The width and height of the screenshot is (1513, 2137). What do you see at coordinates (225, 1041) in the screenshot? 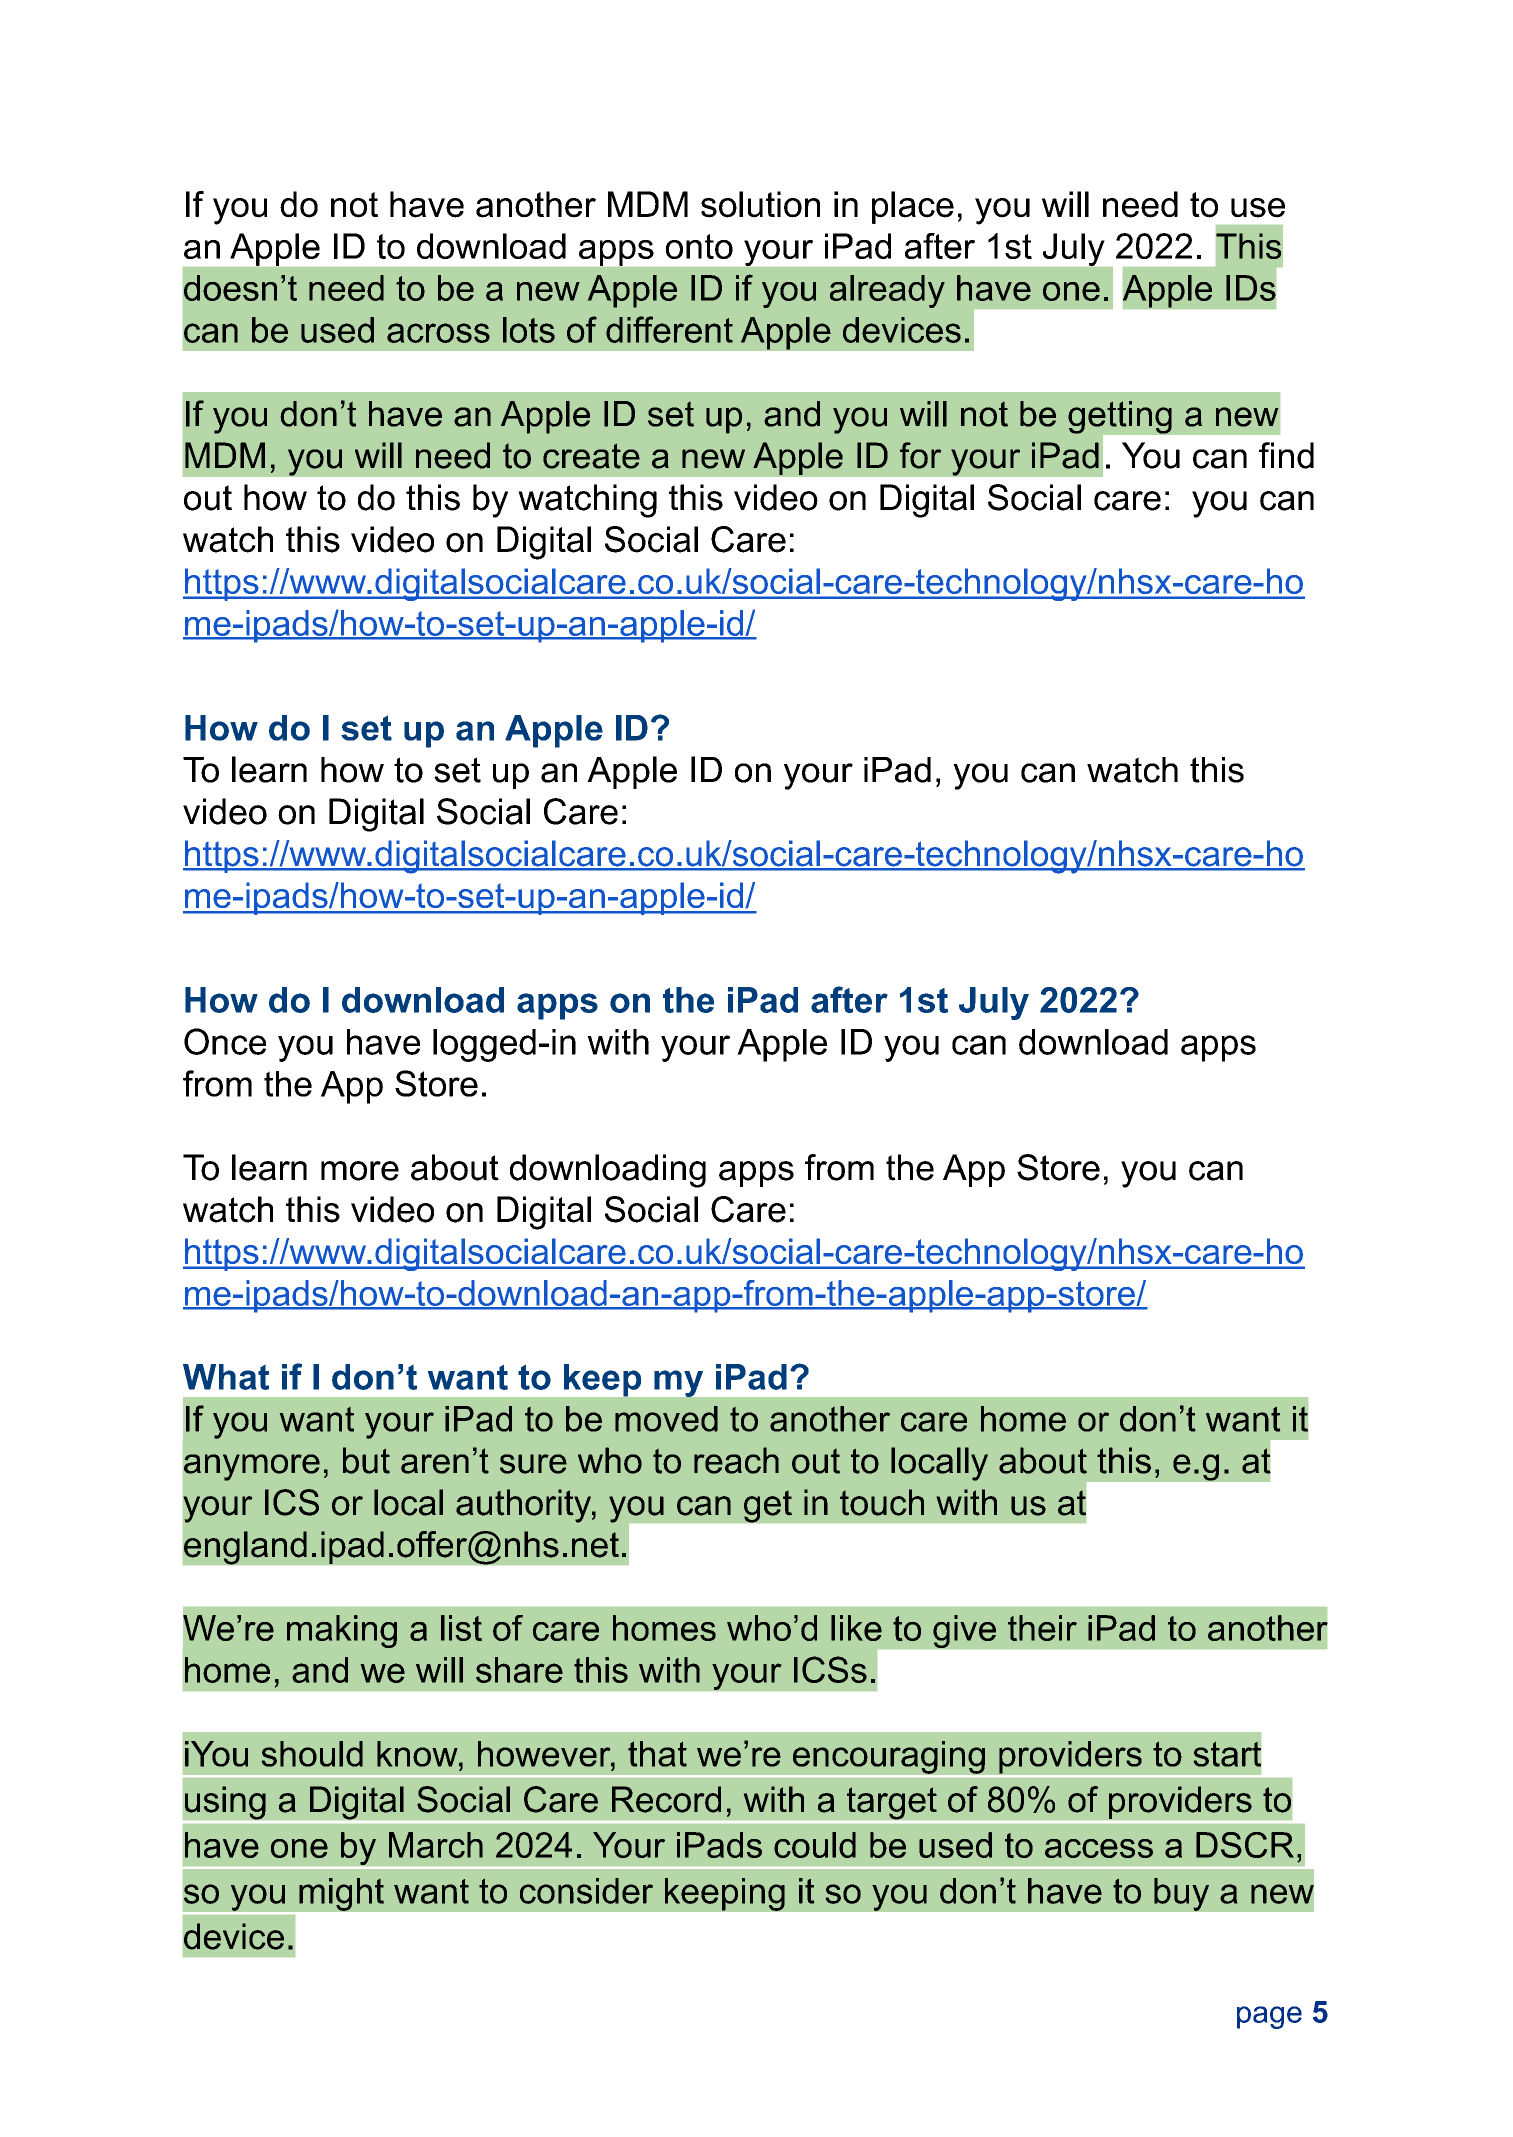
I see `Once` at bounding box center [225, 1041].
